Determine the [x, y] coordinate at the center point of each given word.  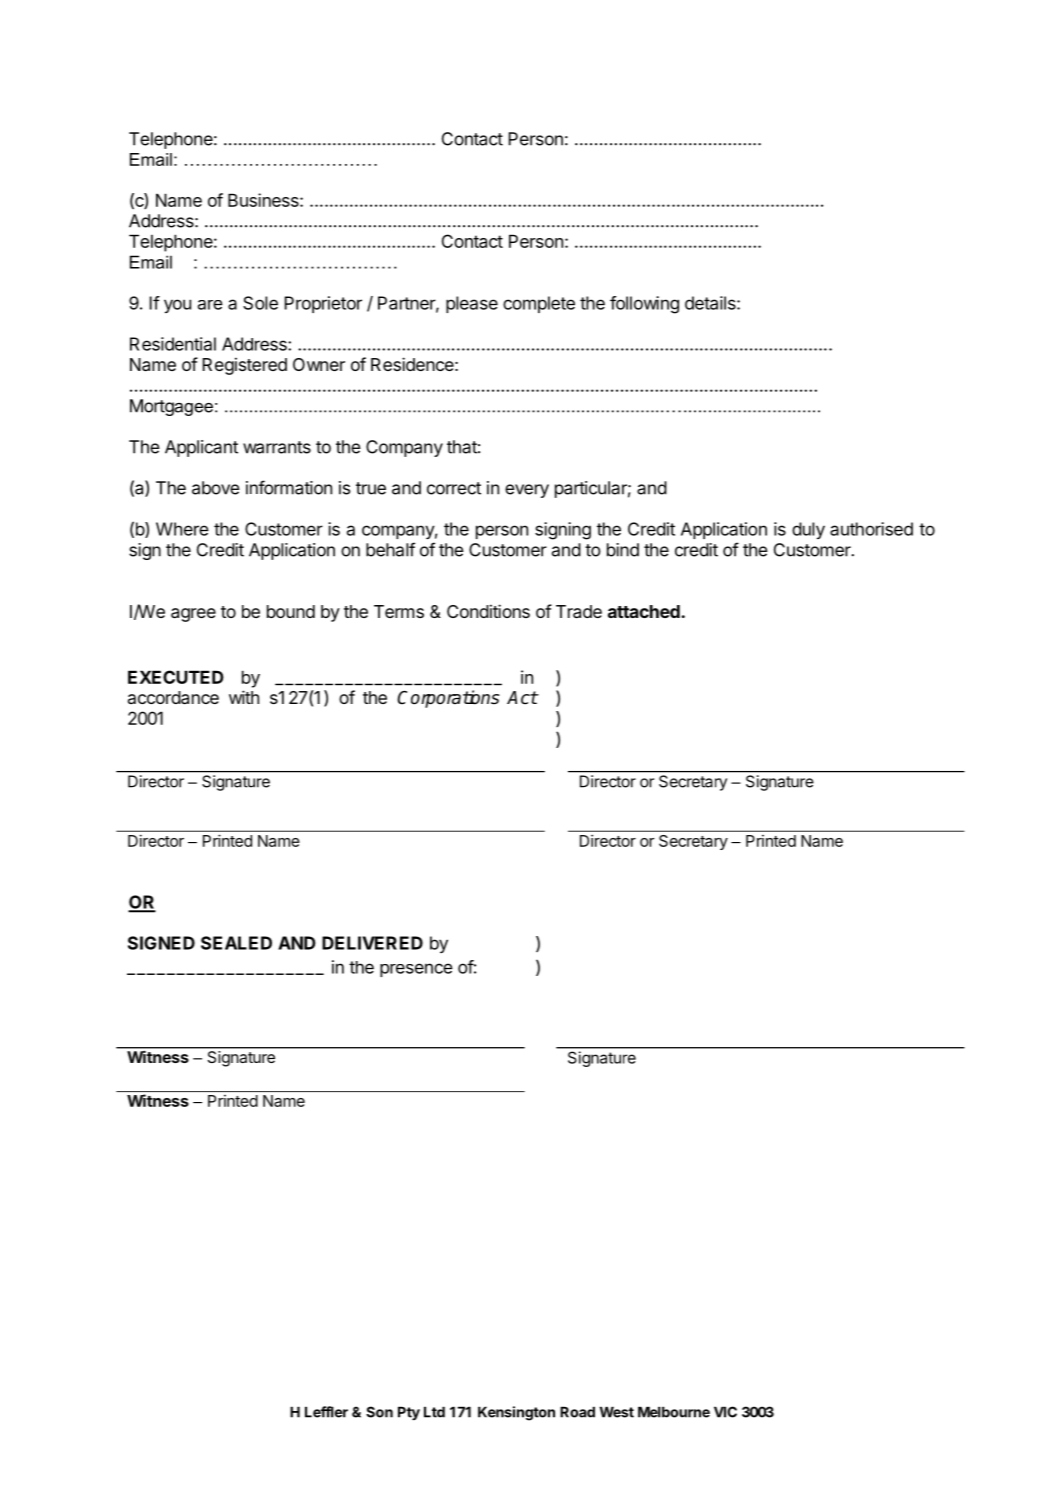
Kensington [516, 1413]
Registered [245, 366]
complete [539, 304]
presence [416, 970]
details [711, 303]
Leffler [326, 1412]
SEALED [236, 943]
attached [644, 611]
